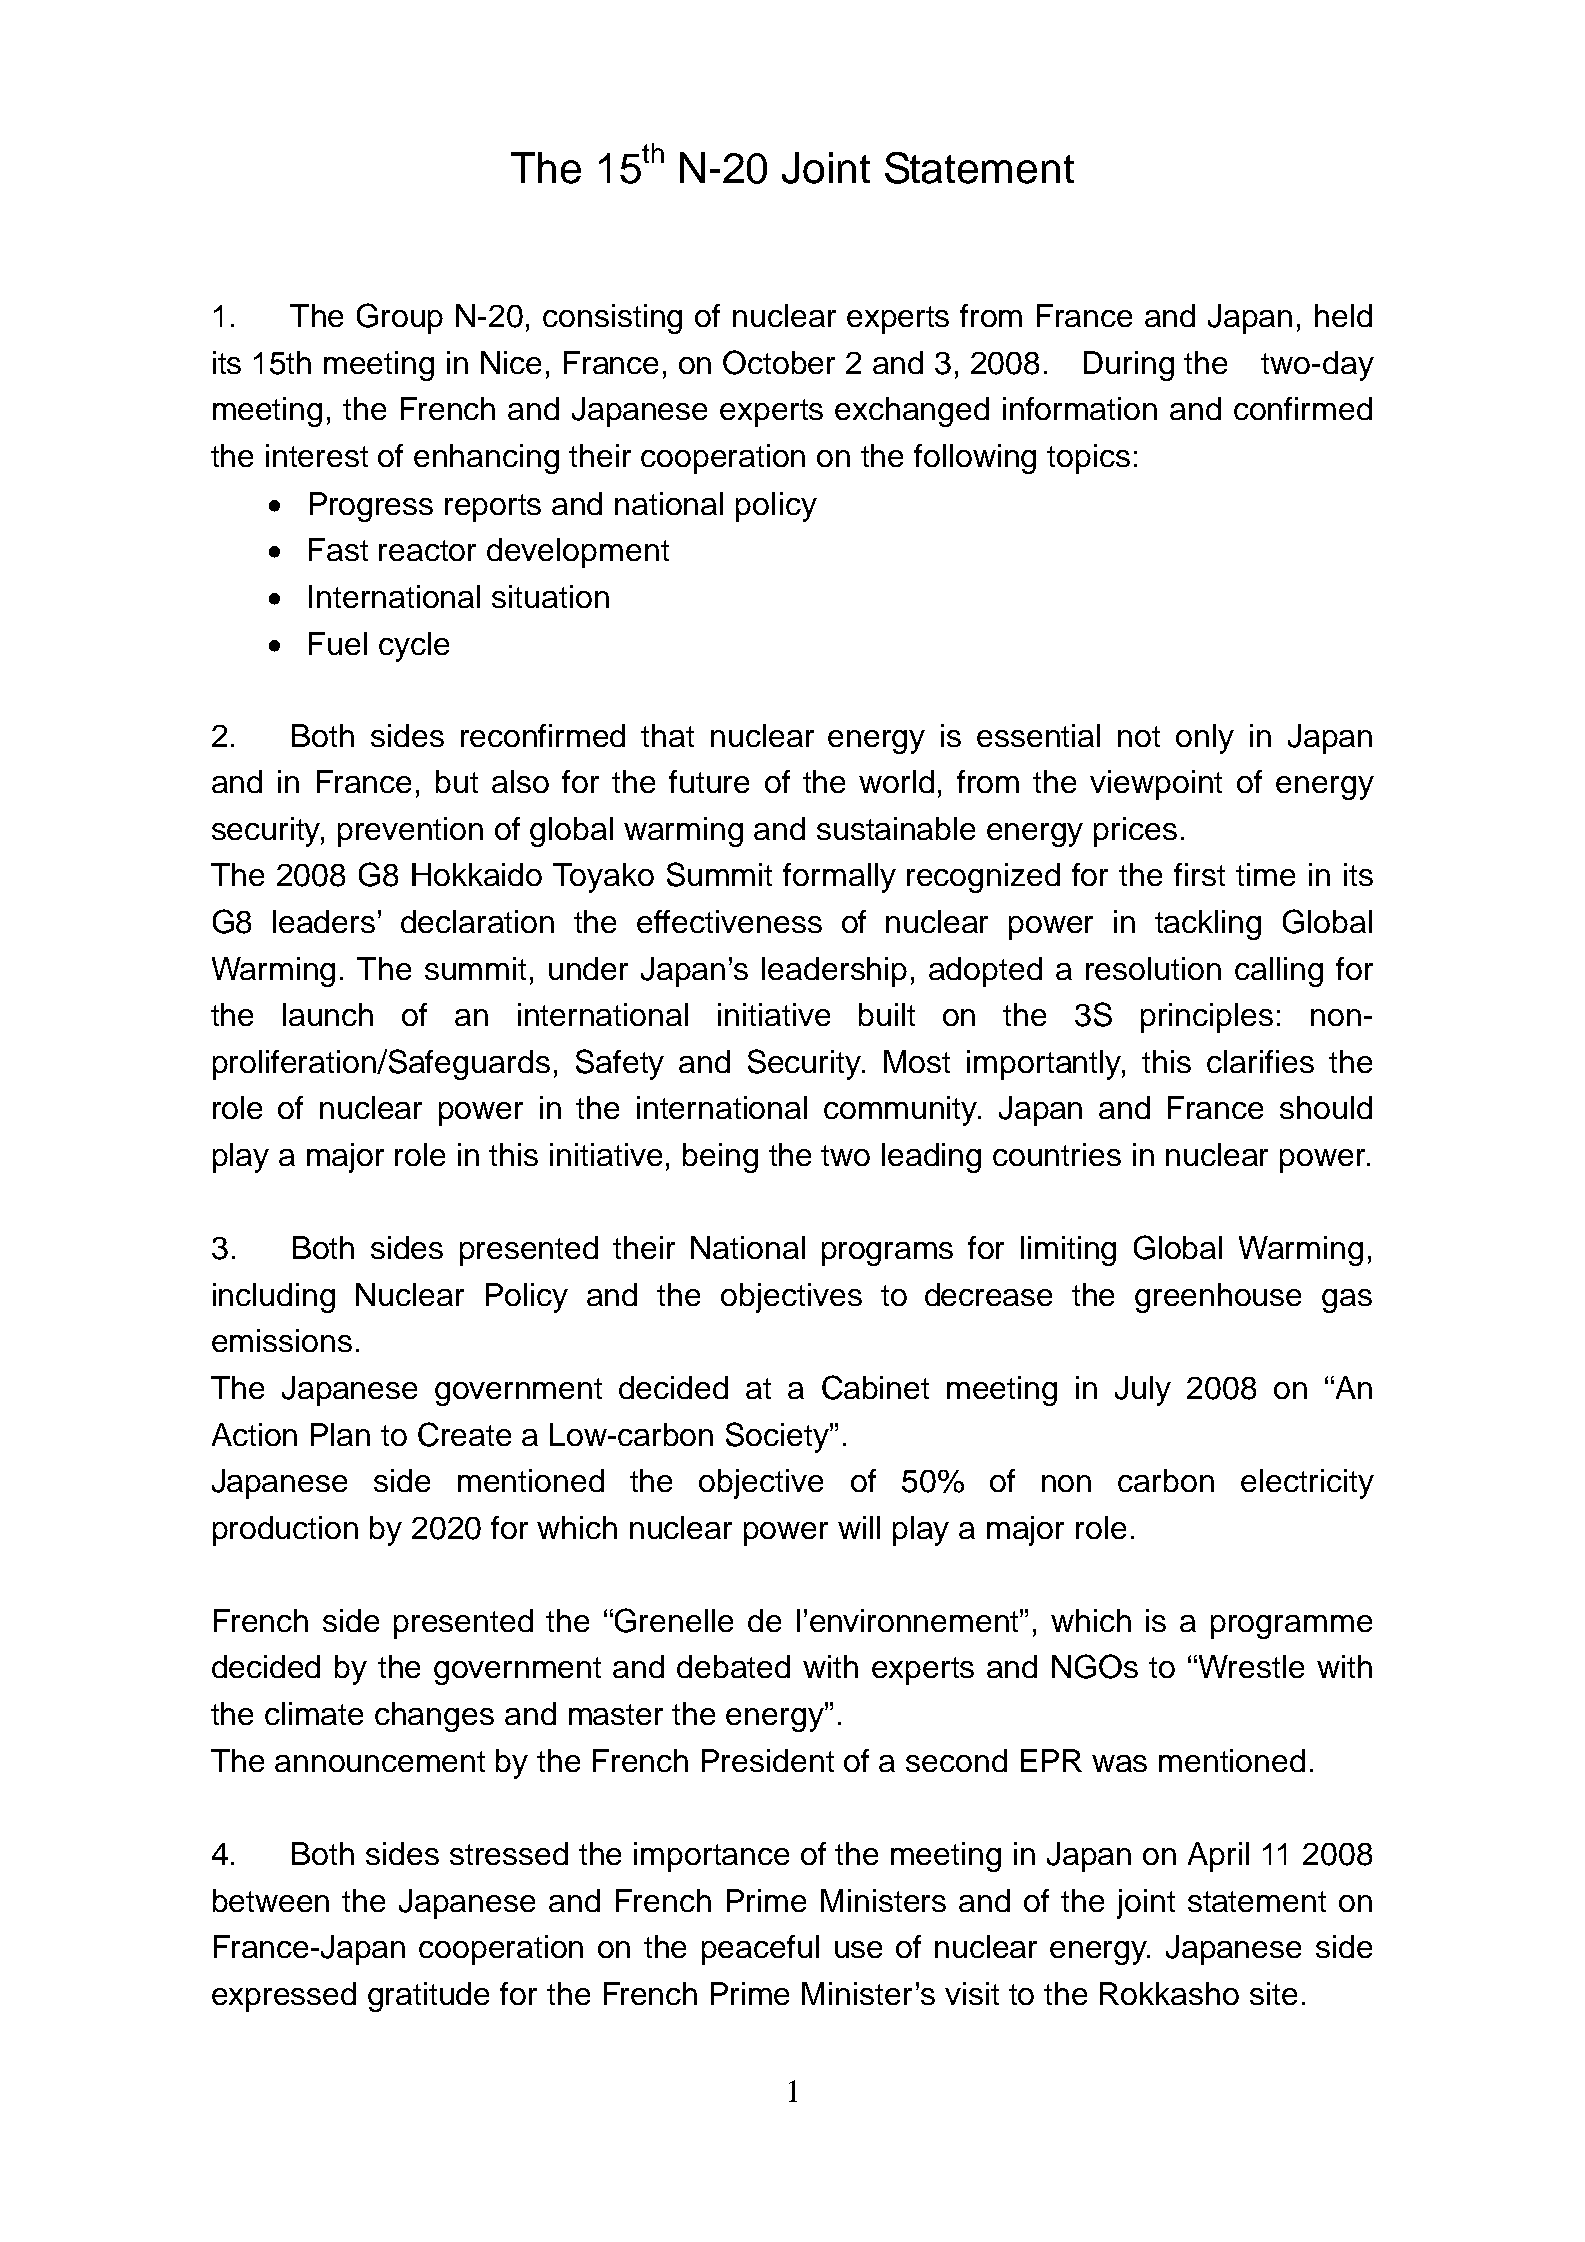  I want to click on that, so click(667, 735).
